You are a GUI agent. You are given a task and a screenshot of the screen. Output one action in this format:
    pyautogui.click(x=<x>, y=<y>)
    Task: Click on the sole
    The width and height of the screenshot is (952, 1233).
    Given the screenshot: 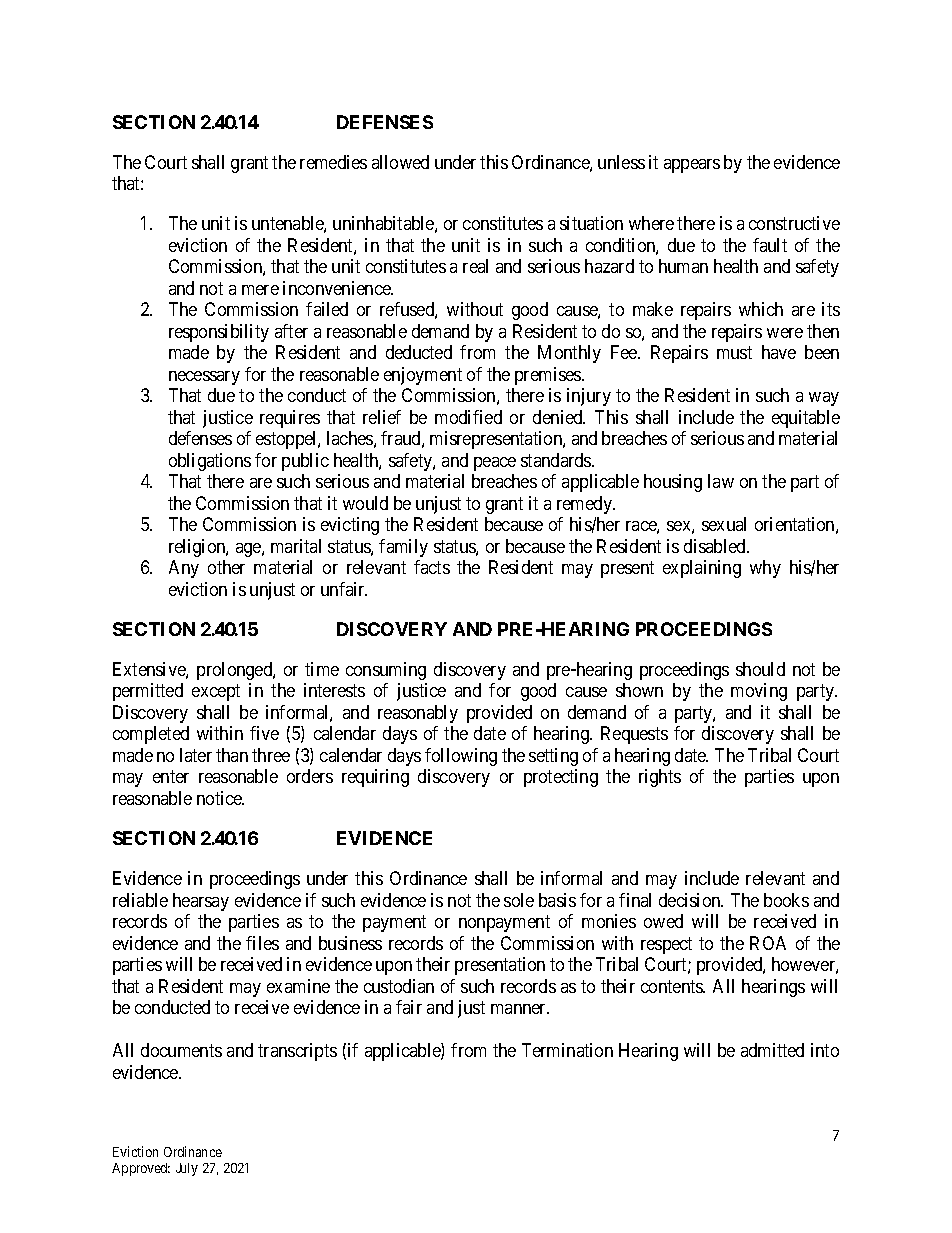 What is the action you would take?
    pyautogui.click(x=519, y=900)
